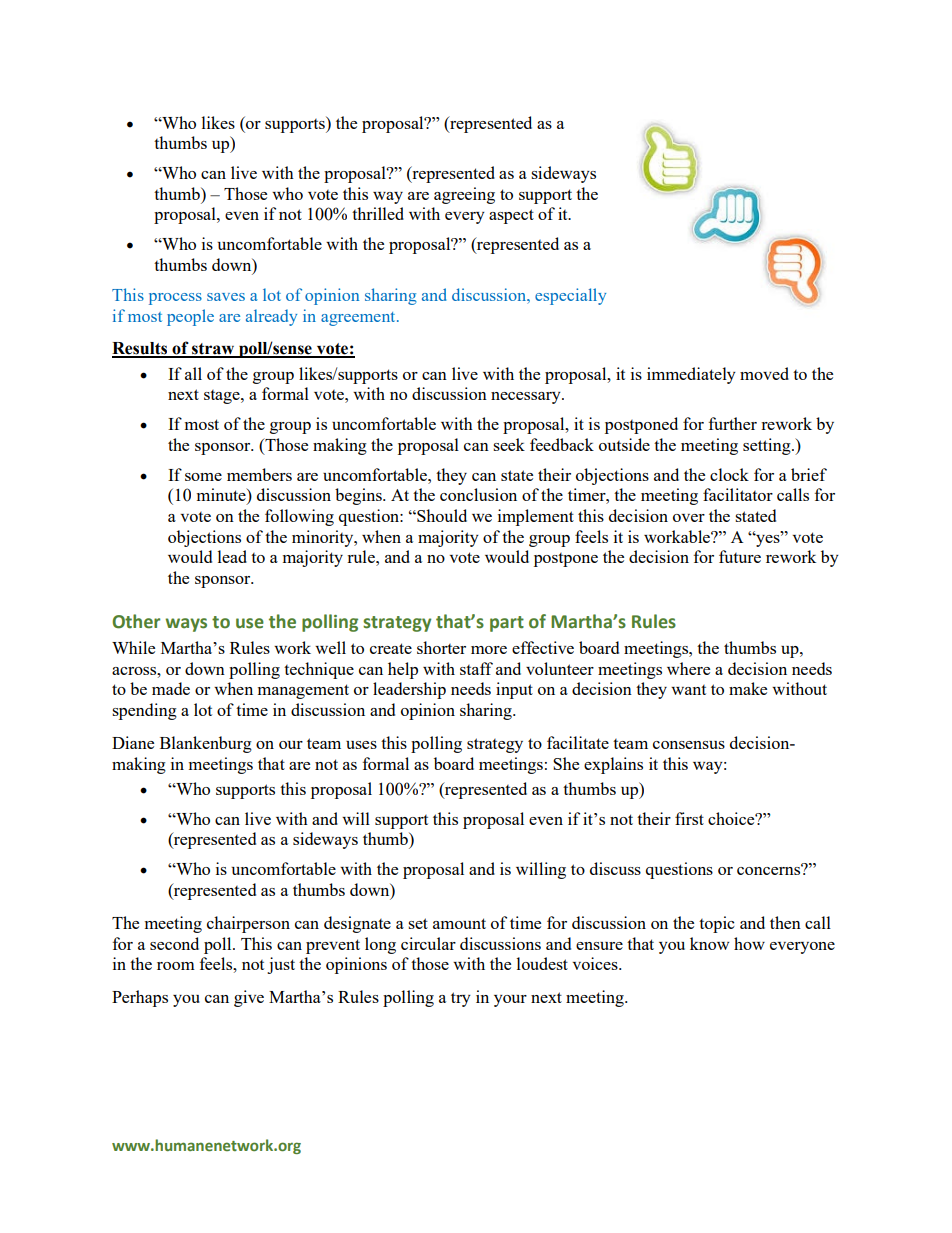 The height and width of the screenshot is (1233, 952). I want to click on part, so click(507, 624).
